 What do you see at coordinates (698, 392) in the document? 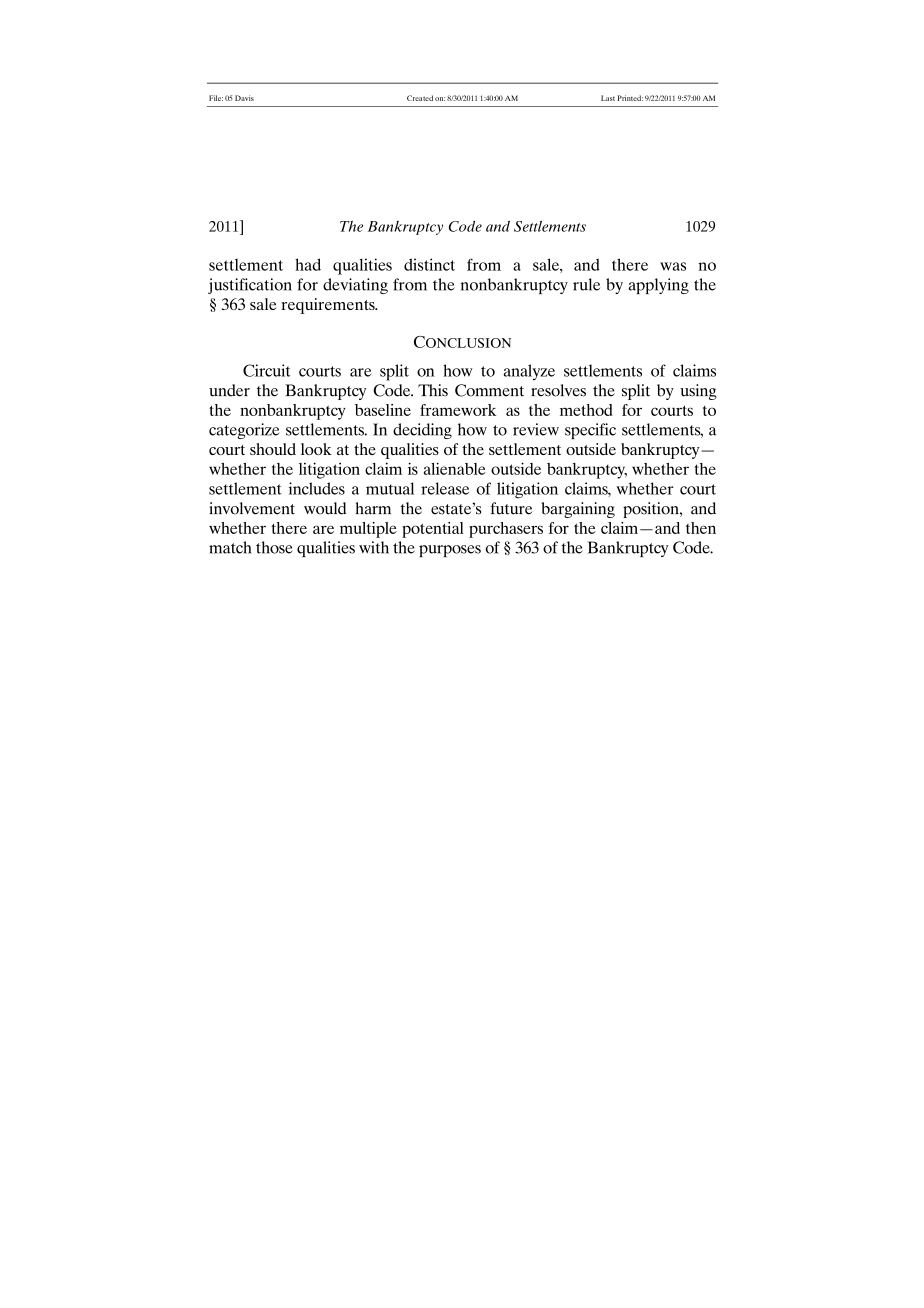
I see `using` at bounding box center [698, 392].
